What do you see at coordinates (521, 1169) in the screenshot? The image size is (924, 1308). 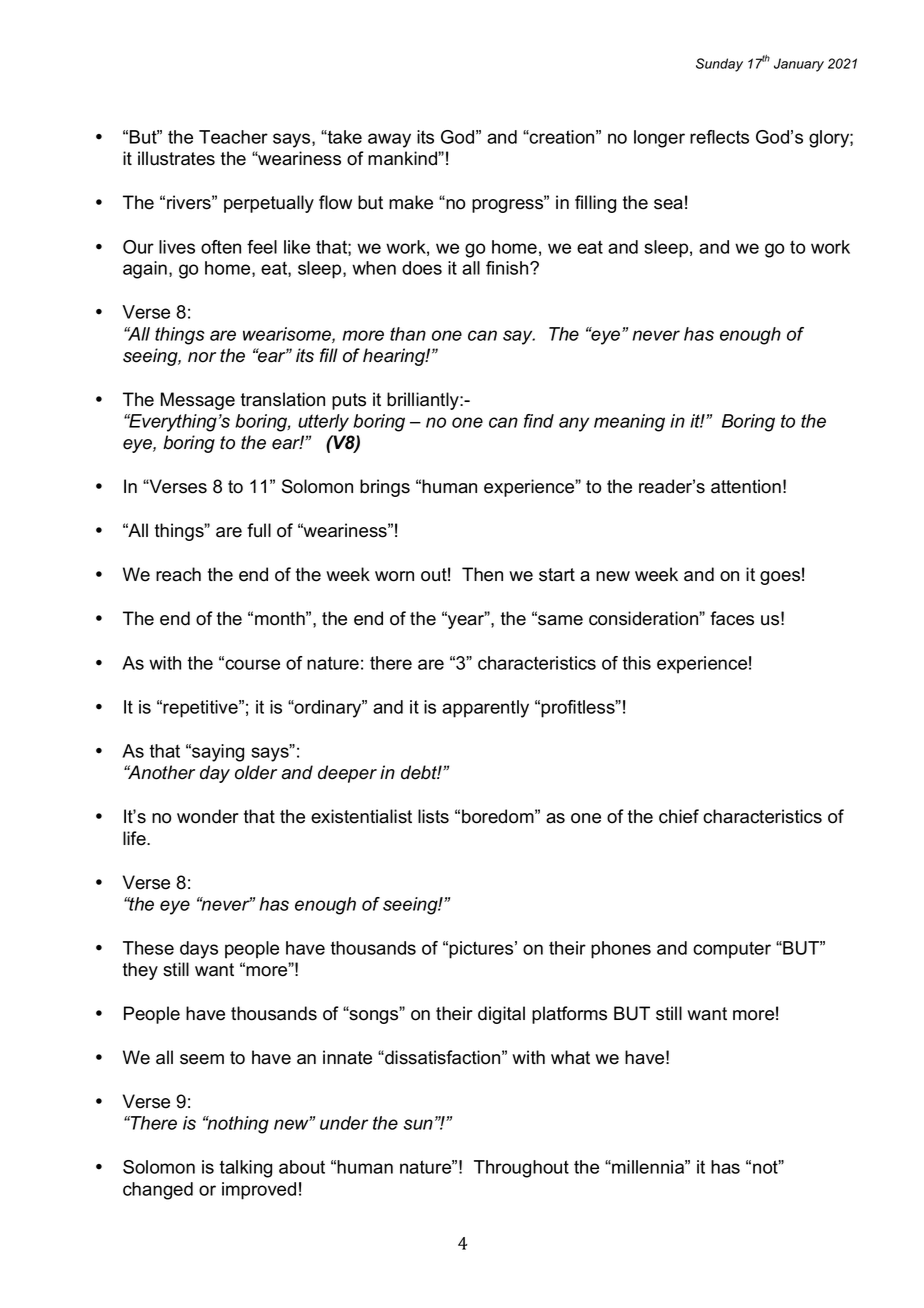 I see `Throughout` at bounding box center [521, 1169].
